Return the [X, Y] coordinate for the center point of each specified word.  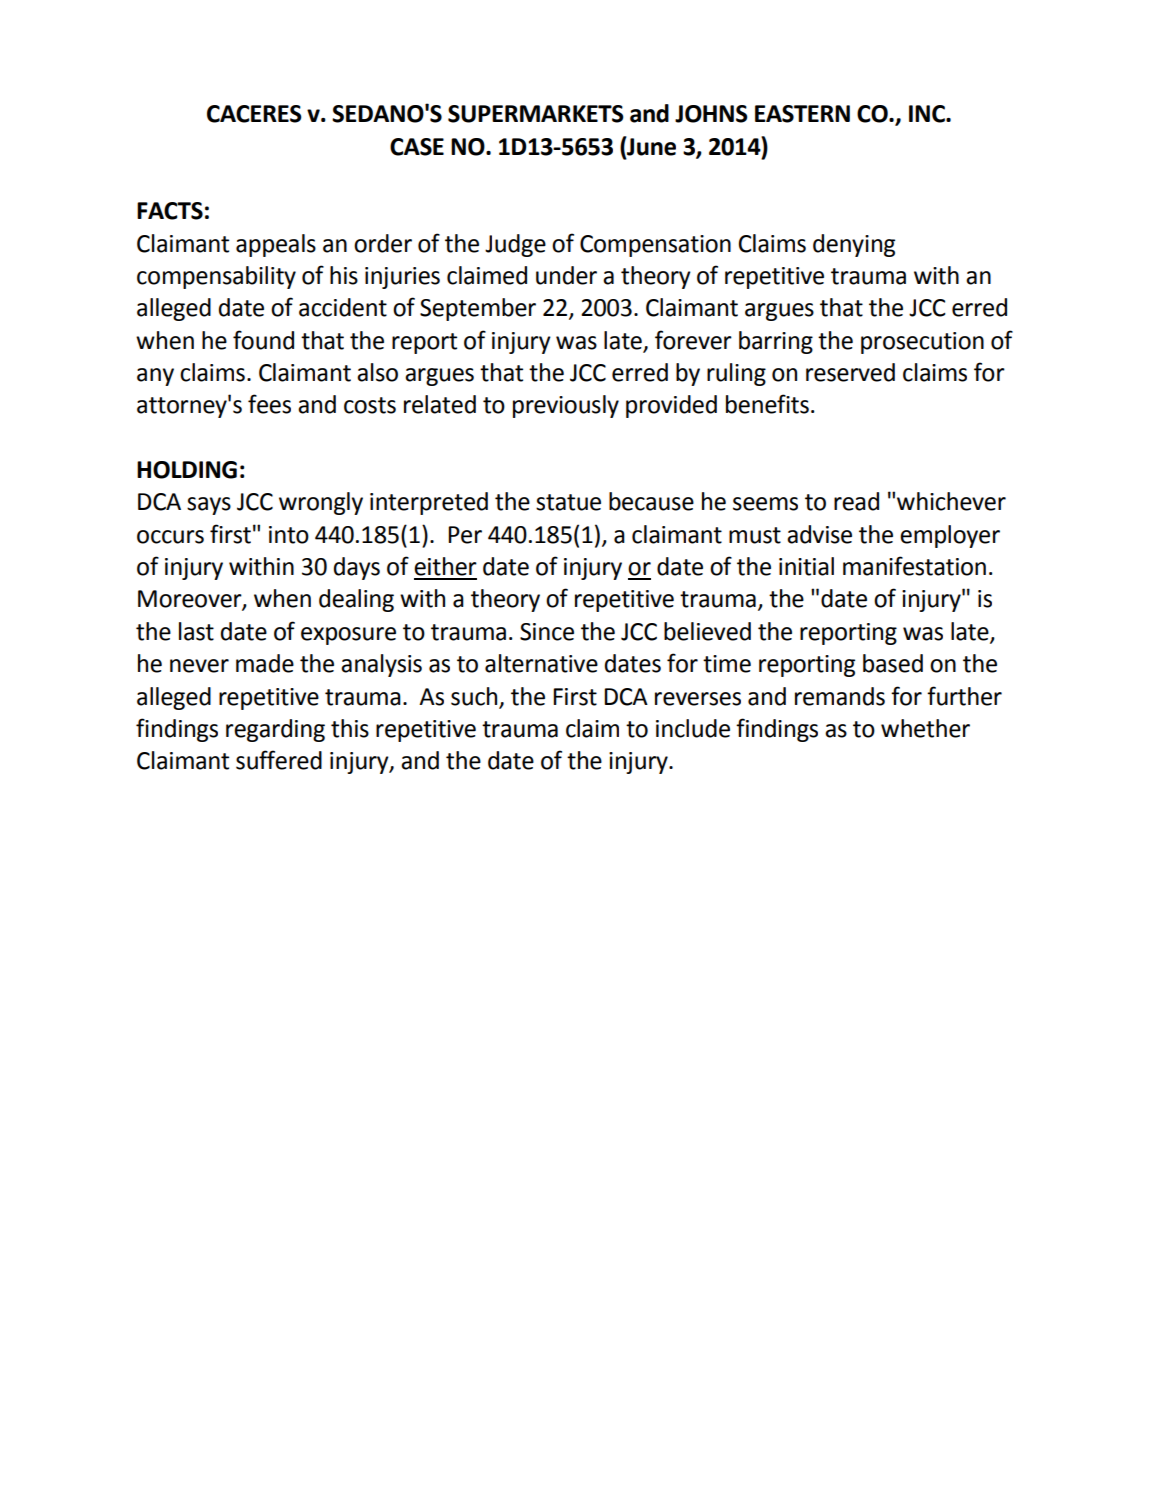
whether [925, 728]
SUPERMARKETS [536, 114]
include [693, 728]
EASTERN [802, 114]
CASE [417, 147]
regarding [275, 730]
